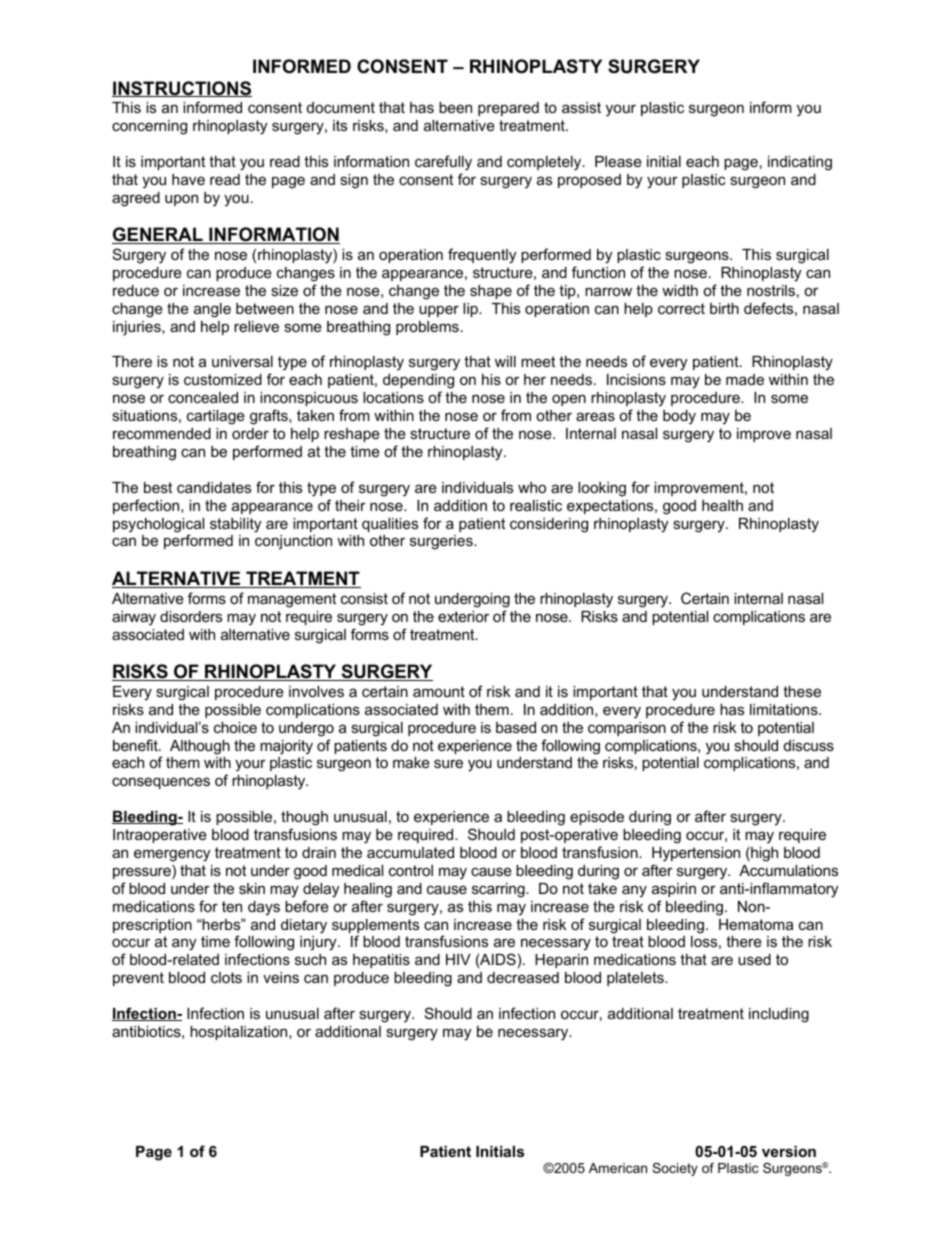 Image resolution: width=952 pixels, height=1233 pixels. What do you see at coordinates (442, 542) in the screenshot?
I see `surgeries` at bounding box center [442, 542].
